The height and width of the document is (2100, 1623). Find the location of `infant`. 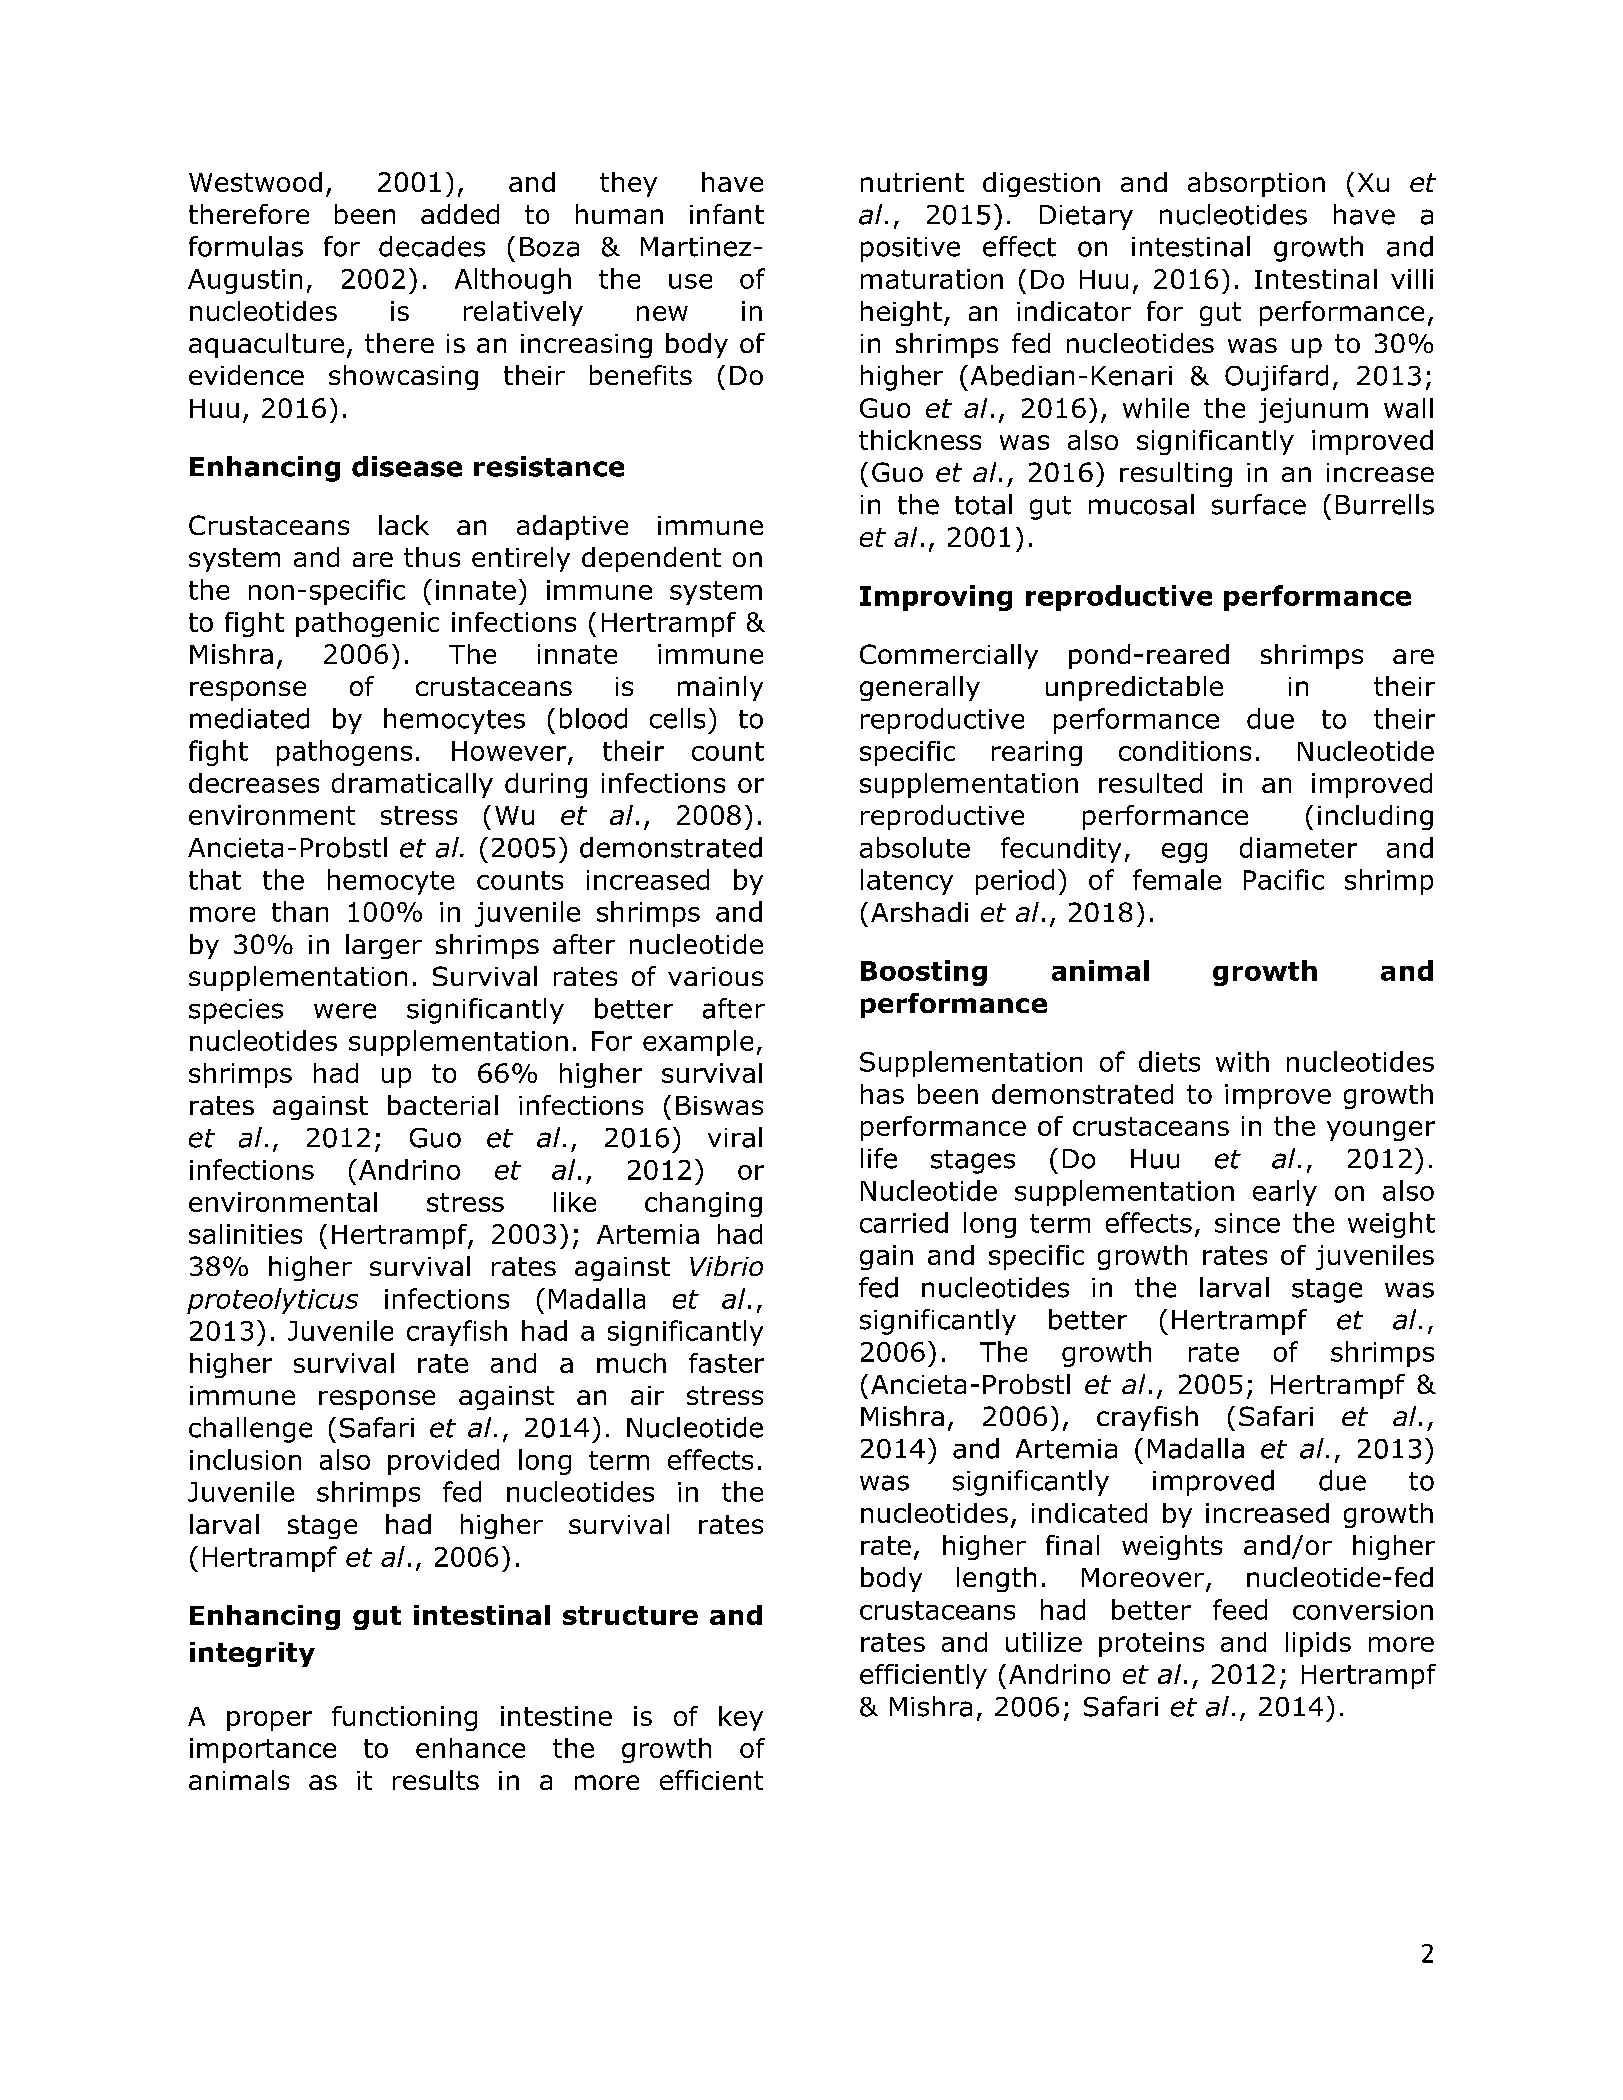

infant is located at coordinates (727, 214).
